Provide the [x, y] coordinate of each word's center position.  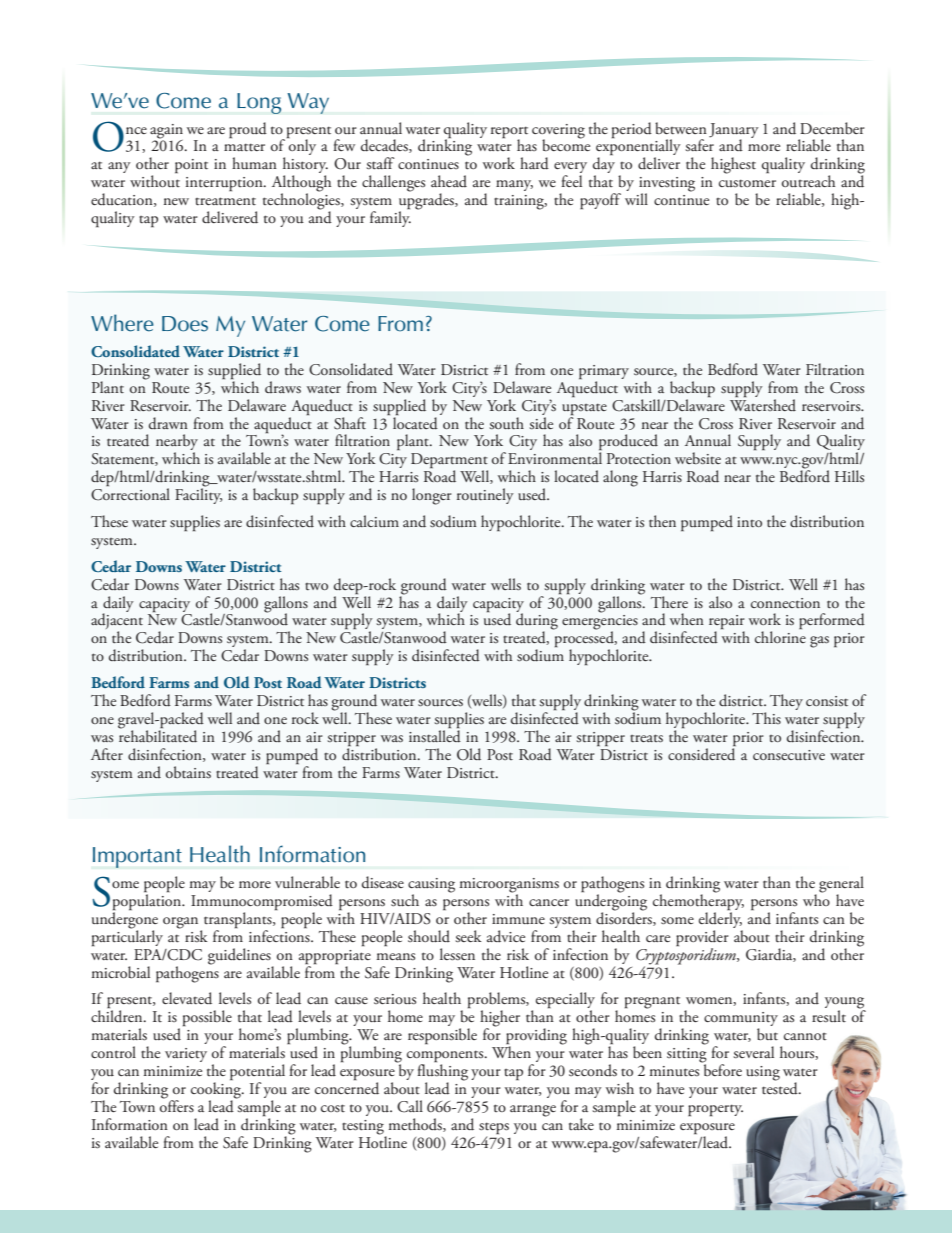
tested [781, 1087]
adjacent [117, 621]
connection [785, 603]
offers [177, 1105]
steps [494, 1128]
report [509, 133]
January [734, 131]
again [166, 131]
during [537, 621]
